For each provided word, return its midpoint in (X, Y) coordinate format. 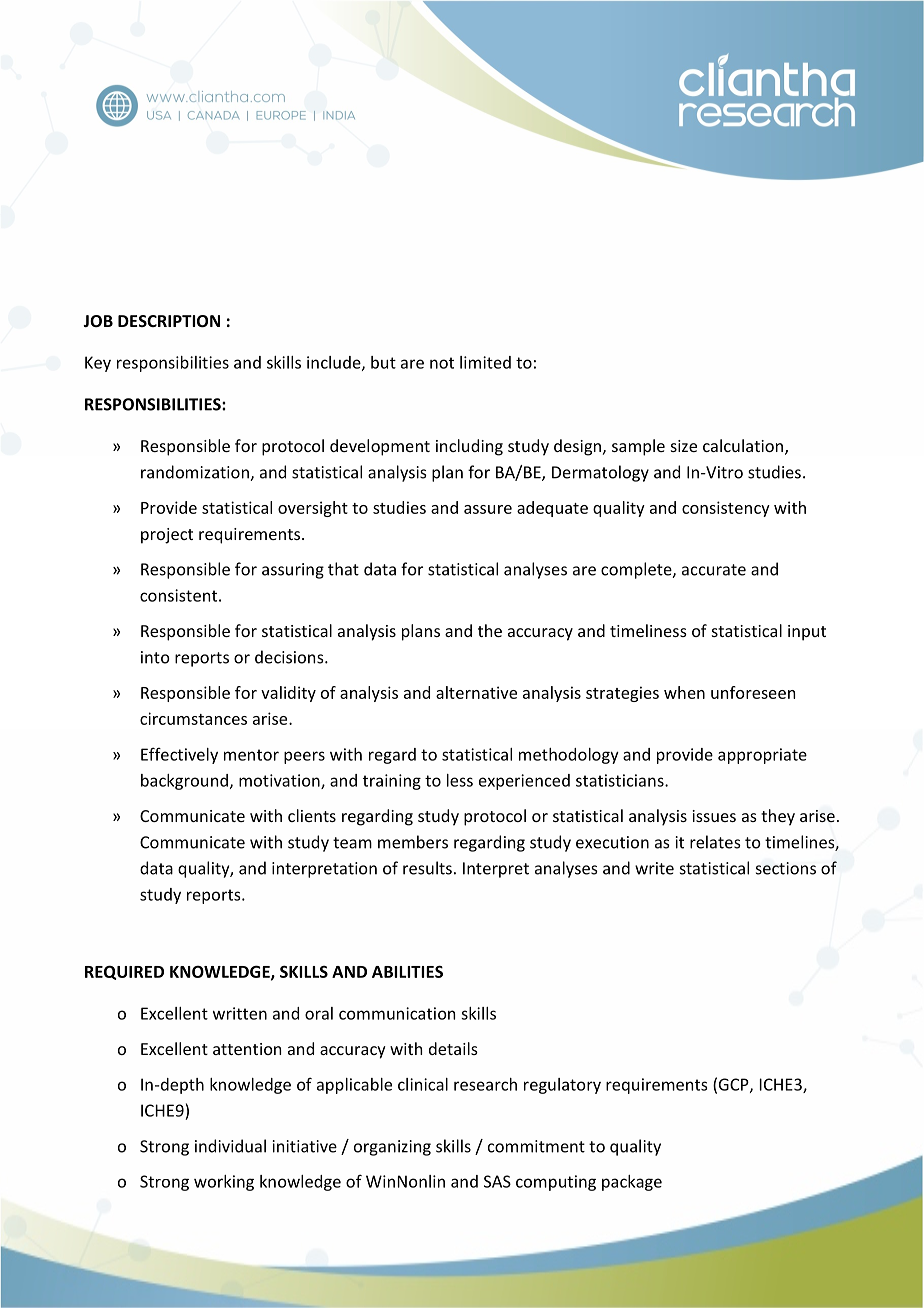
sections (786, 868)
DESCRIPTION (169, 321)
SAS (497, 1181)
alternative (476, 692)
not (442, 363)
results (427, 868)
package (632, 1183)
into (155, 657)
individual (230, 1146)
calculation (744, 447)
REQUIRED (124, 972)
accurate (714, 570)
